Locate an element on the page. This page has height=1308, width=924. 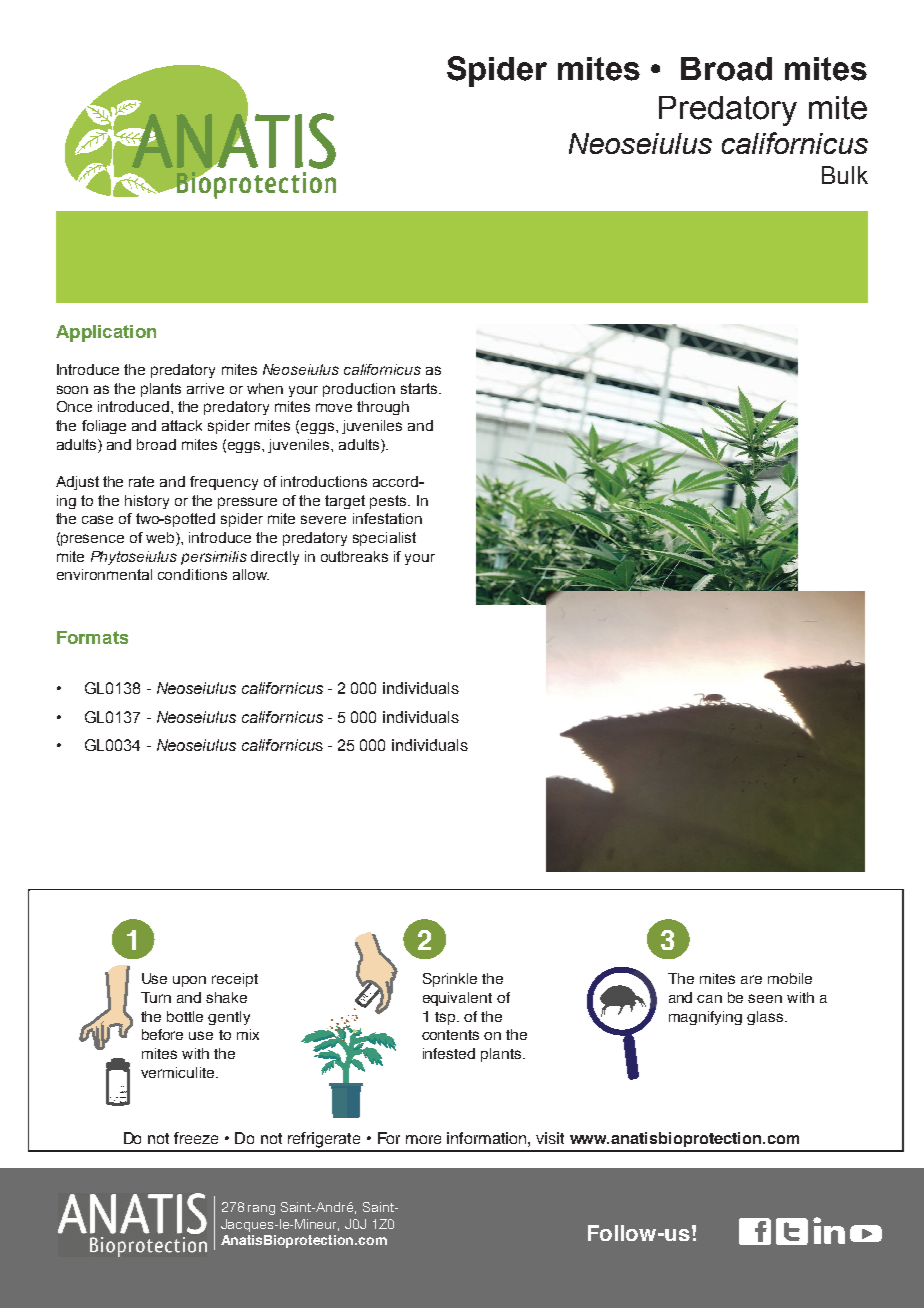
infestation is located at coordinates (387, 518).
